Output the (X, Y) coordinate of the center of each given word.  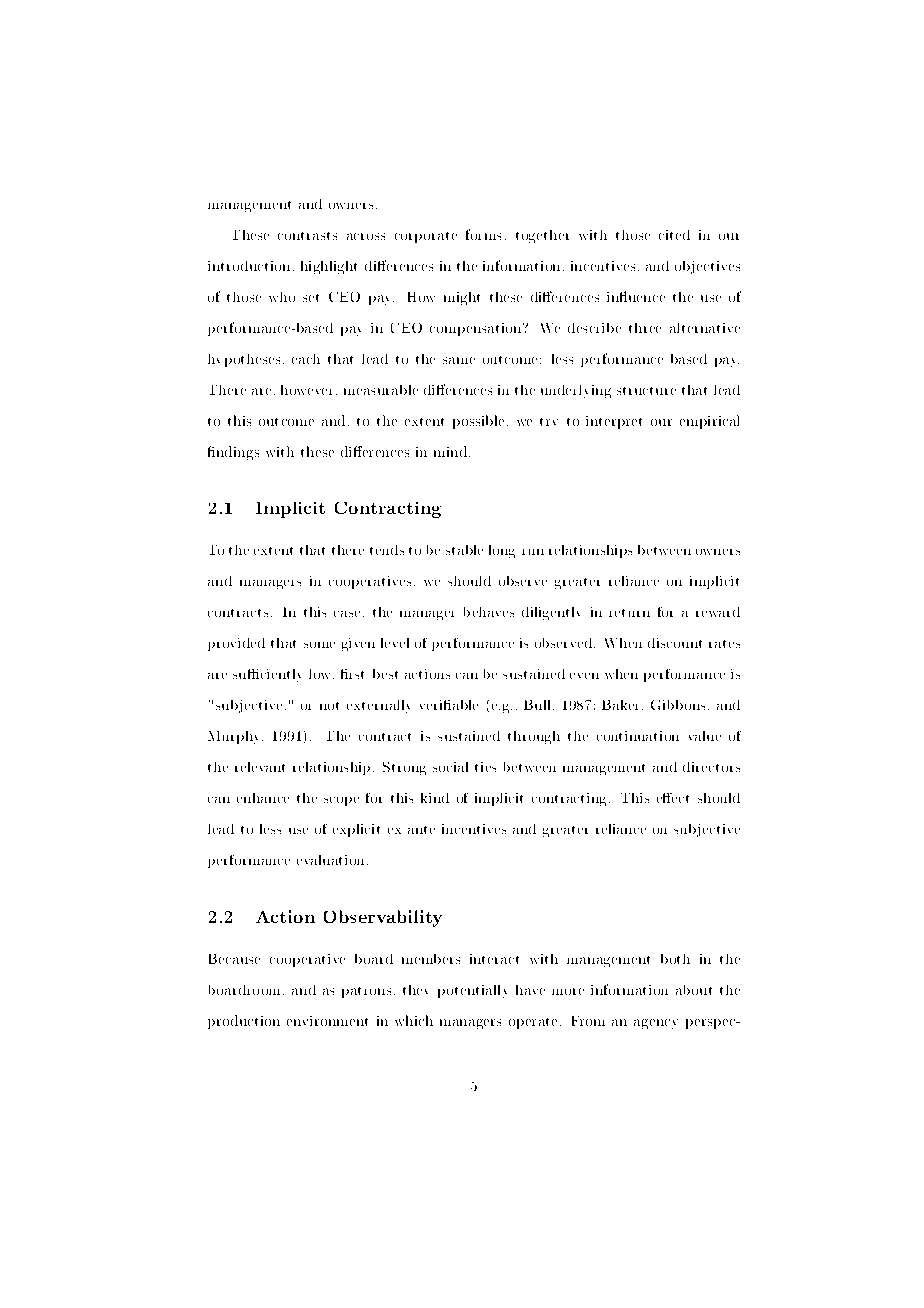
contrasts (307, 236)
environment (327, 1021)
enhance (263, 798)
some (319, 645)
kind (435, 798)
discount (675, 643)
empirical (709, 422)
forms (483, 234)
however (309, 390)
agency (656, 1024)
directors (711, 767)
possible (478, 422)
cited (674, 235)
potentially (472, 991)
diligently (551, 613)
